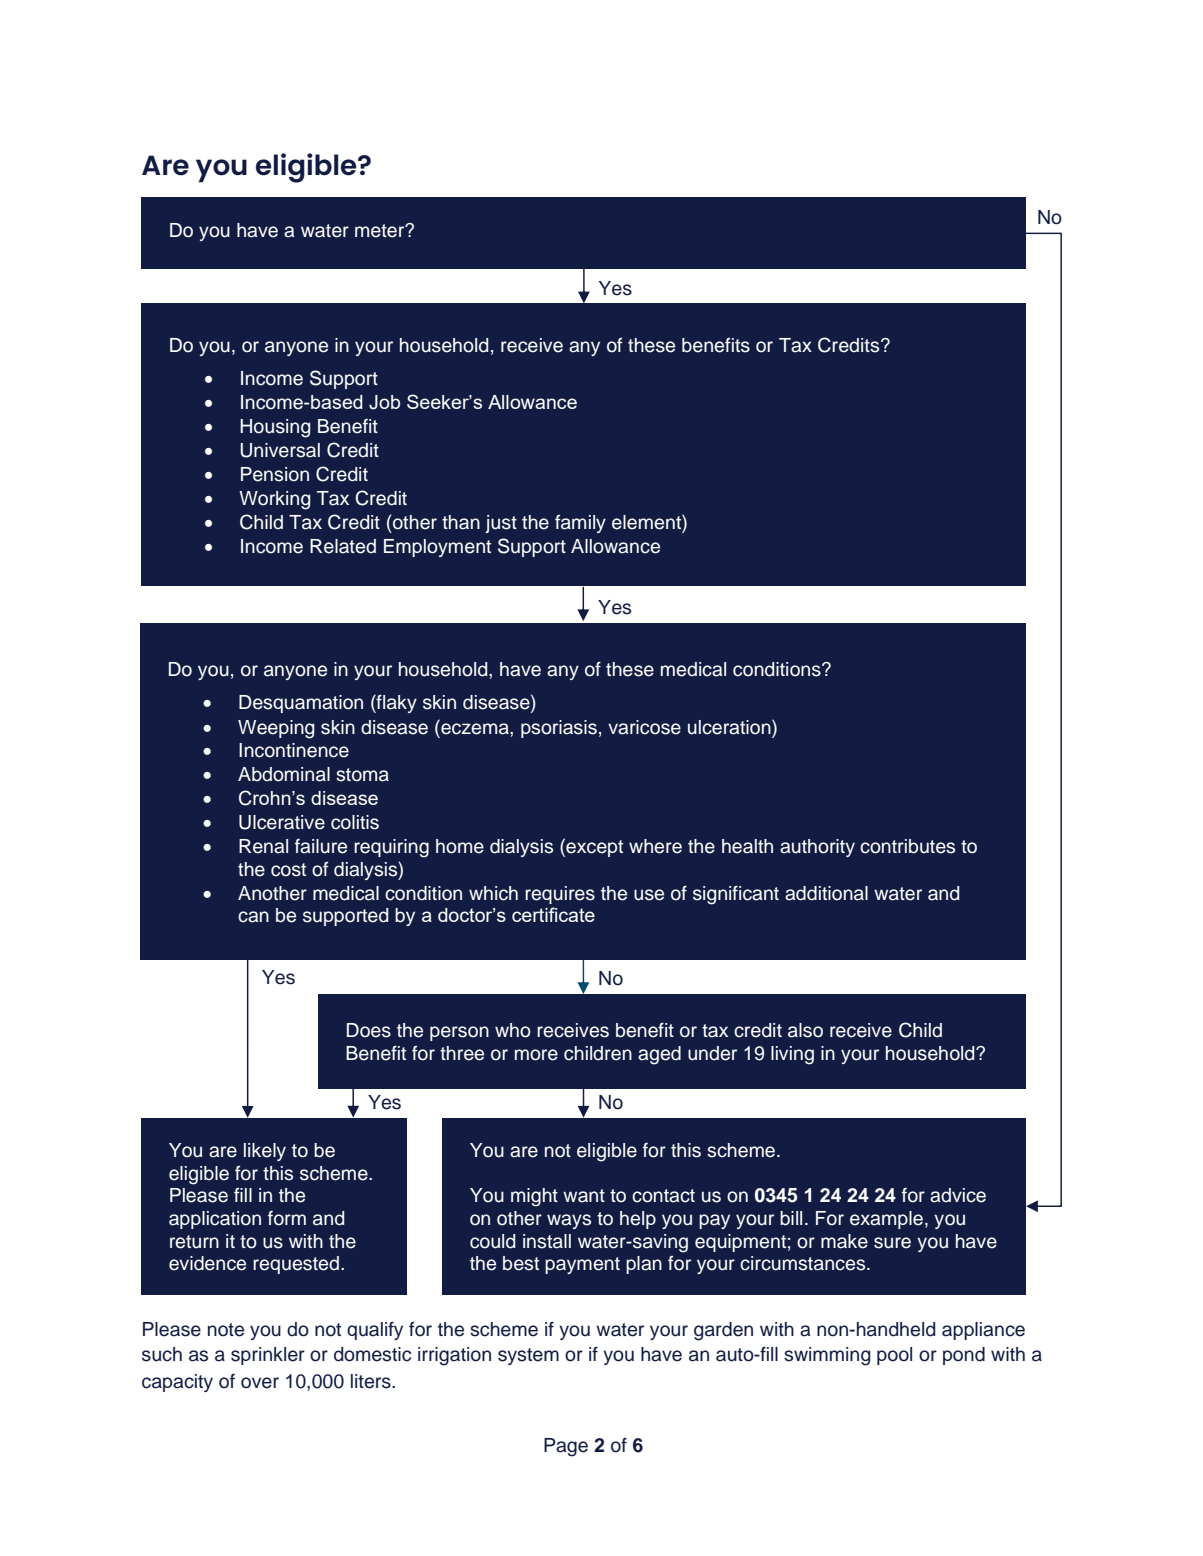  What do you see at coordinates (501, 524) in the screenshot?
I see `just` at bounding box center [501, 524].
